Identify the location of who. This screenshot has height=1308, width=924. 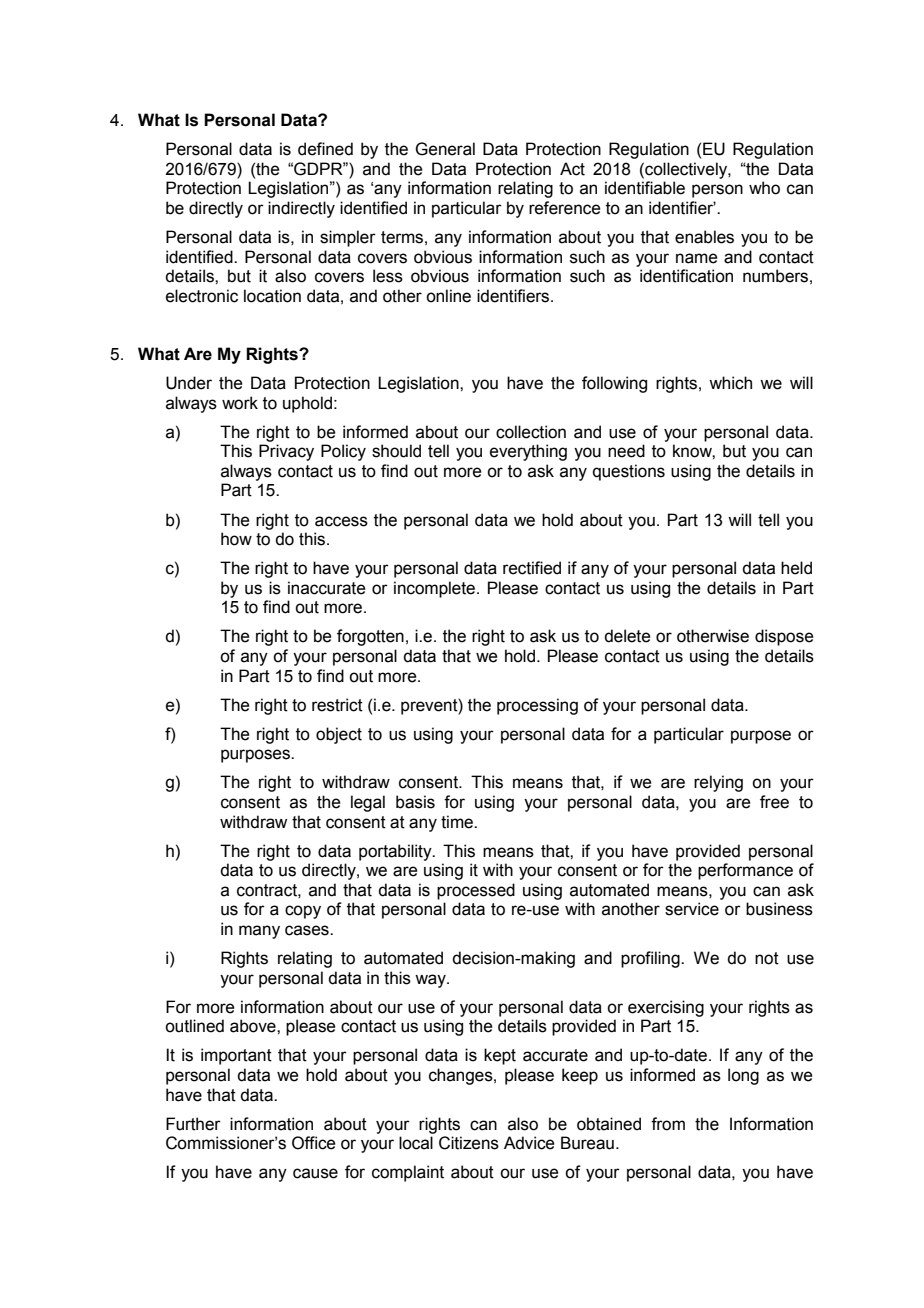
(764, 188).
